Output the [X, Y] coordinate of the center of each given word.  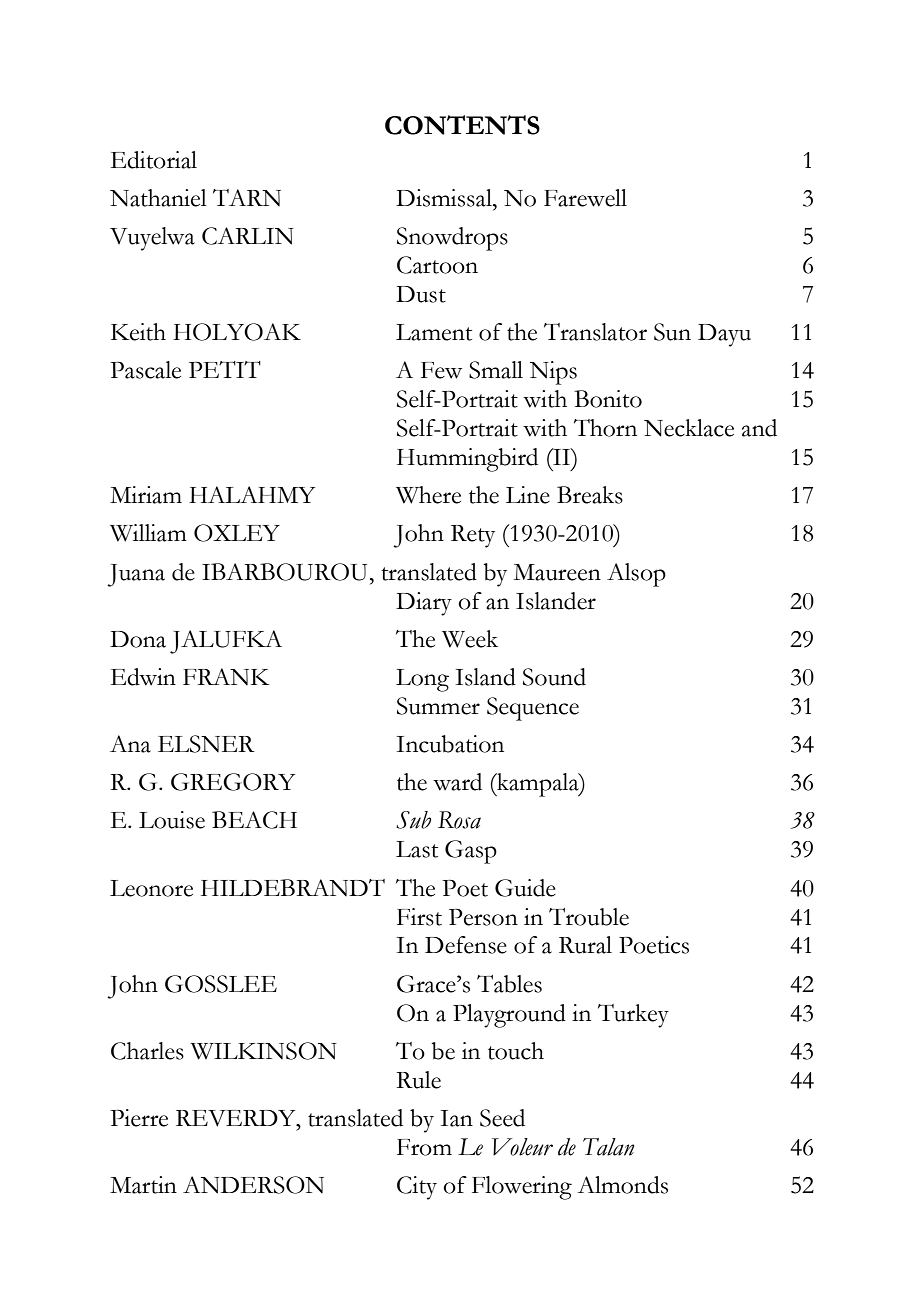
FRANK [226, 676]
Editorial [154, 160]
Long [422, 680]
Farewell [585, 198]
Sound [554, 677]
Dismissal [445, 198]
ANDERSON [253, 1185]
